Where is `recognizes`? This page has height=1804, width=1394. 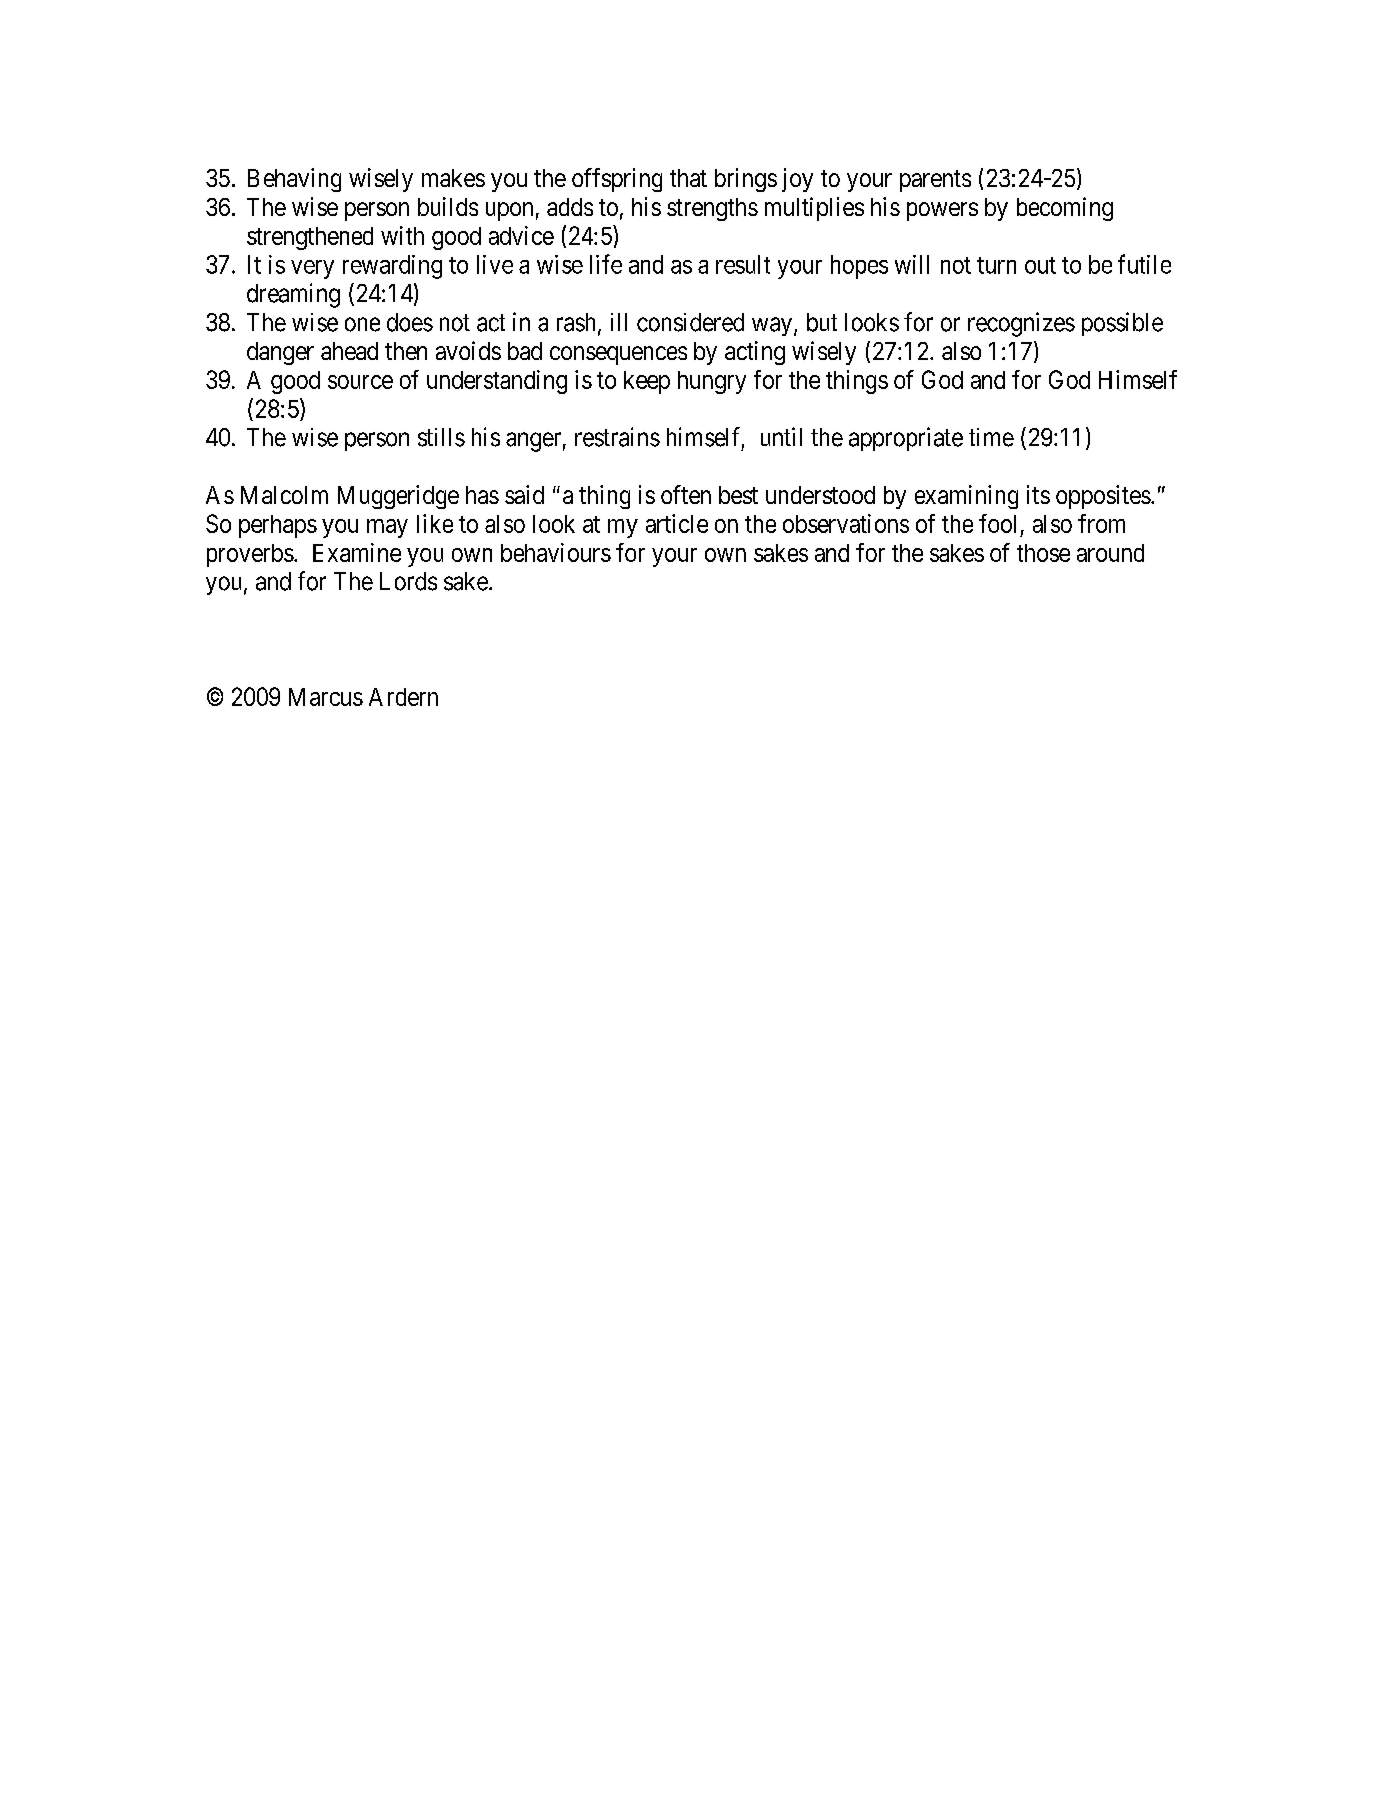 recognizes is located at coordinates (1021, 324).
